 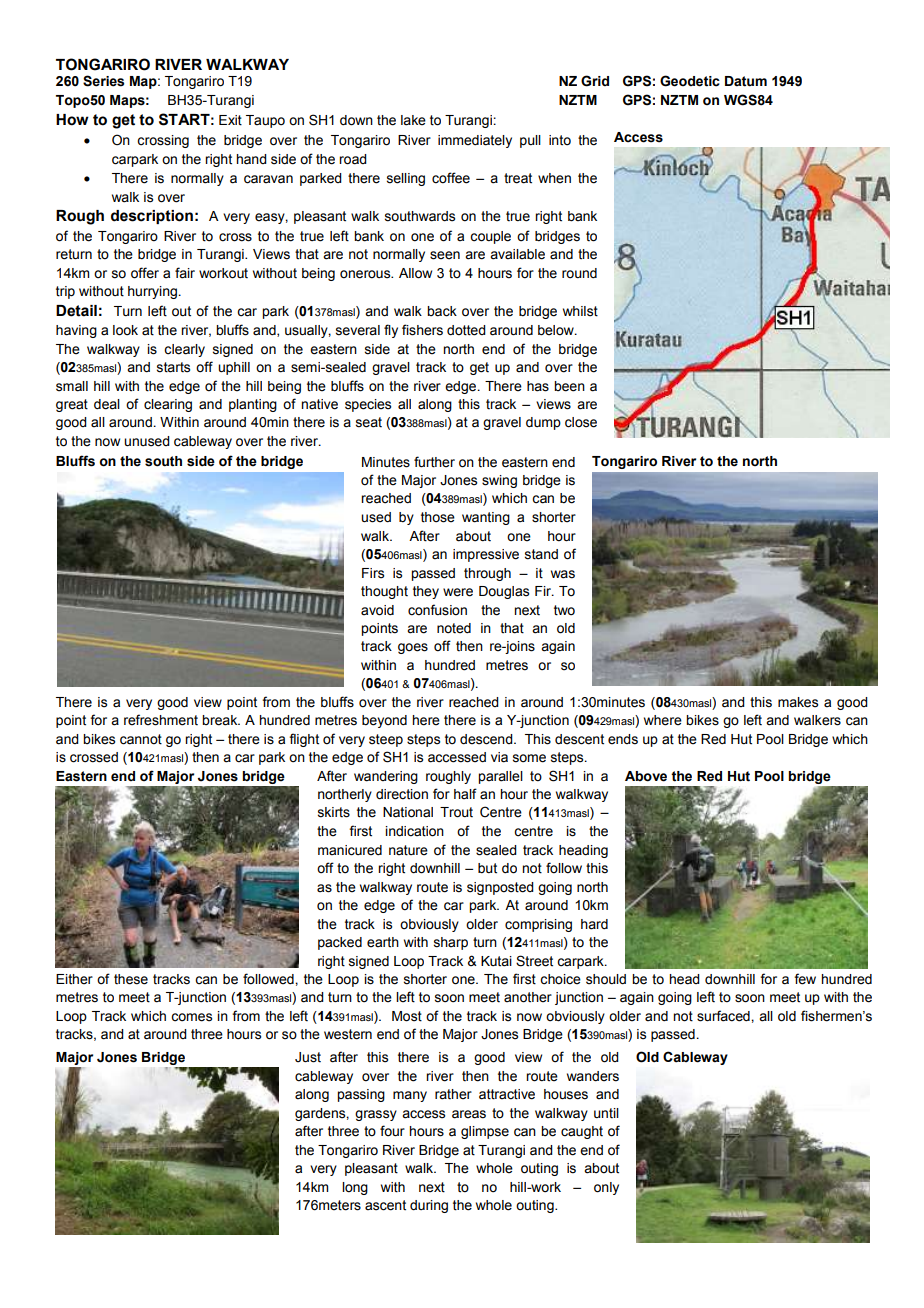 I want to click on Series, so click(x=103, y=81).
